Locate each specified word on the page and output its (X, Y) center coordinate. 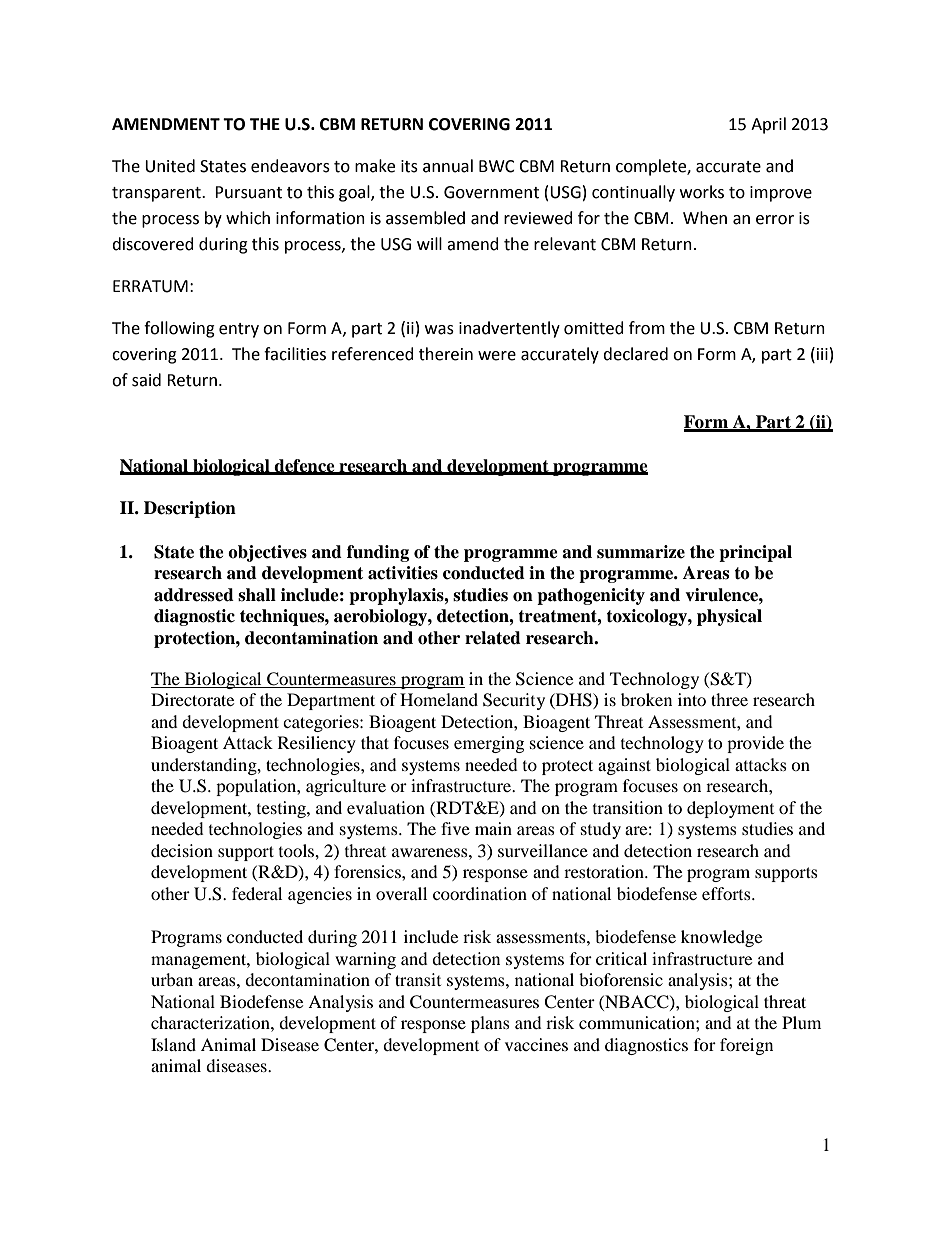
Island (173, 1044)
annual (448, 166)
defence (305, 466)
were (497, 356)
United (170, 166)
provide (755, 744)
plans (490, 1024)
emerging (489, 744)
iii (822, 354)
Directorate (192, 699)
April (768, 125)
